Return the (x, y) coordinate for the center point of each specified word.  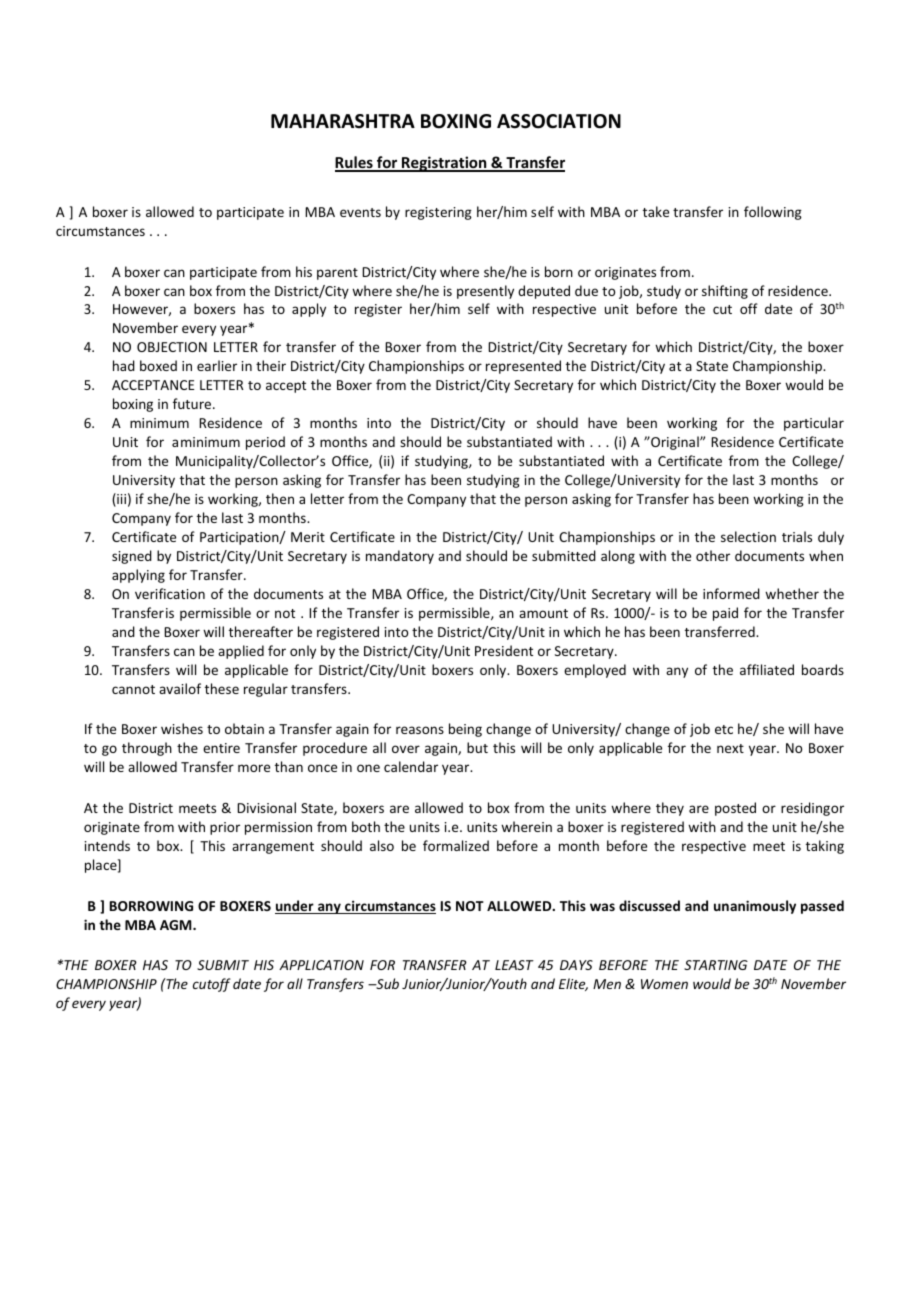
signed (132, 557)
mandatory (400, 557)
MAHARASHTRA (343, 121)
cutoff (212, 985)
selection (748, 536)
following (773, 213)
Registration (444, 164)
